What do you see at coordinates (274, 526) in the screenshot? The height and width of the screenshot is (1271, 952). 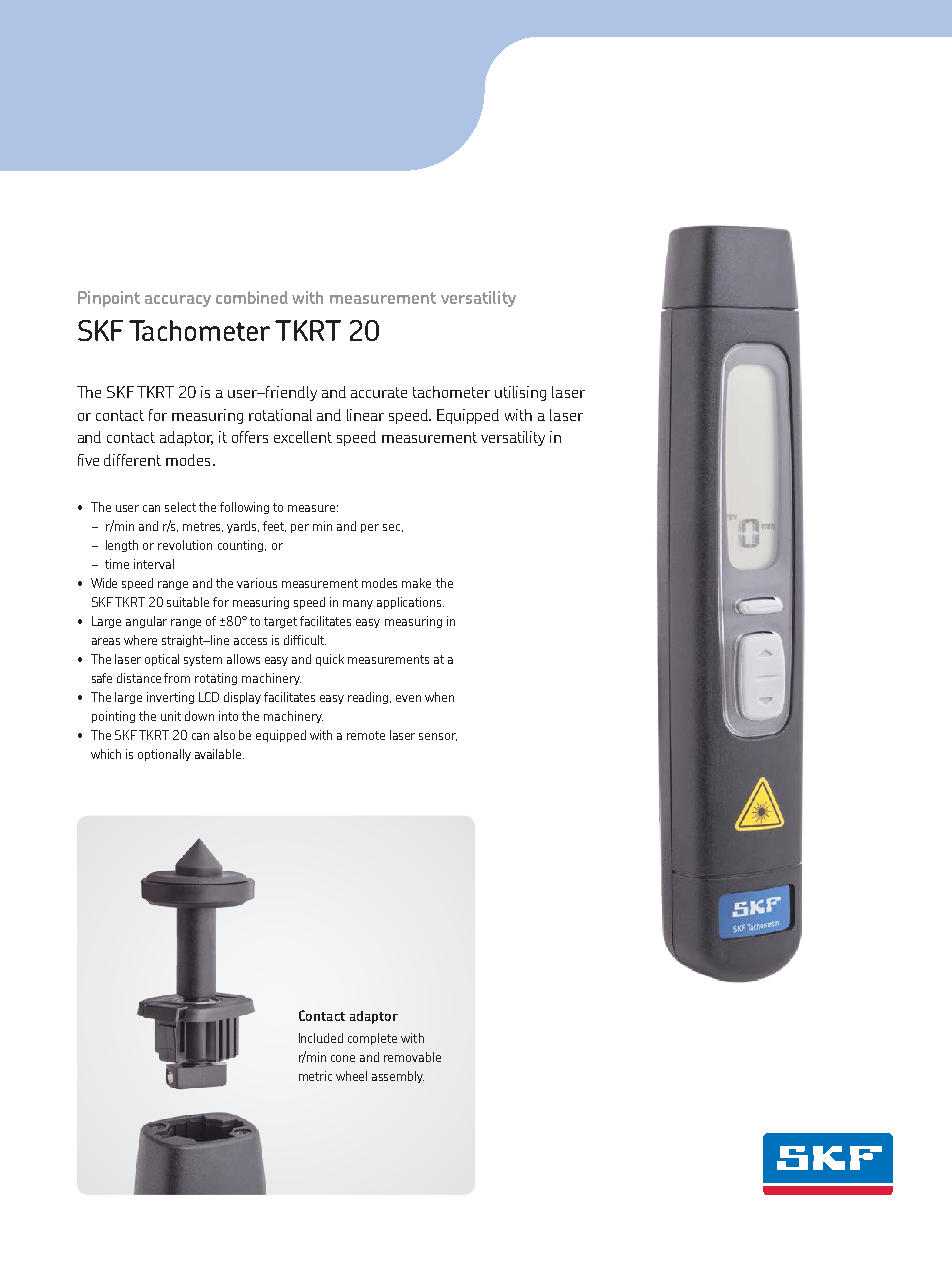 I see `feet` at bounding box center [274, 526].
